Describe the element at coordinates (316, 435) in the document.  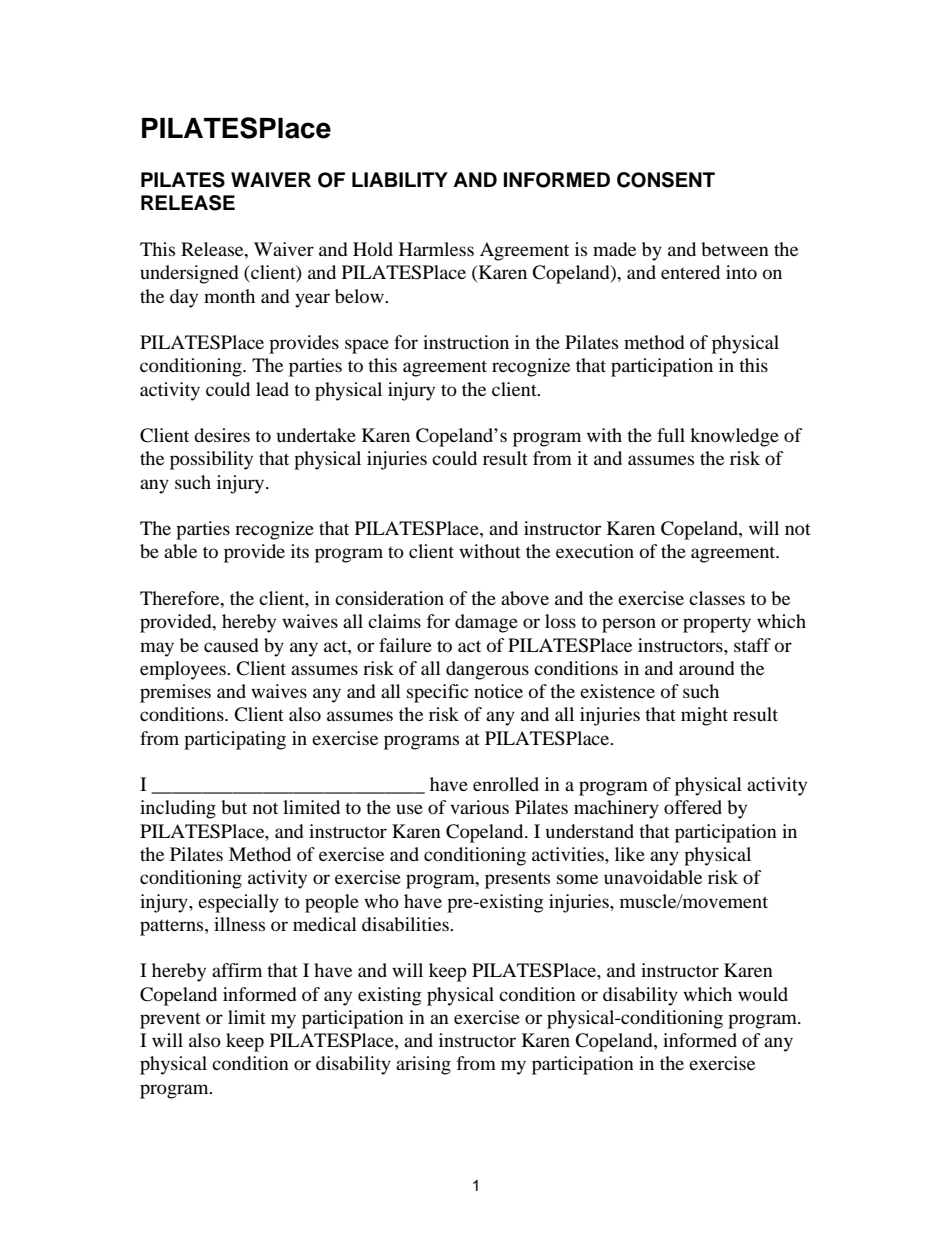
I see `undertake` at that location.
